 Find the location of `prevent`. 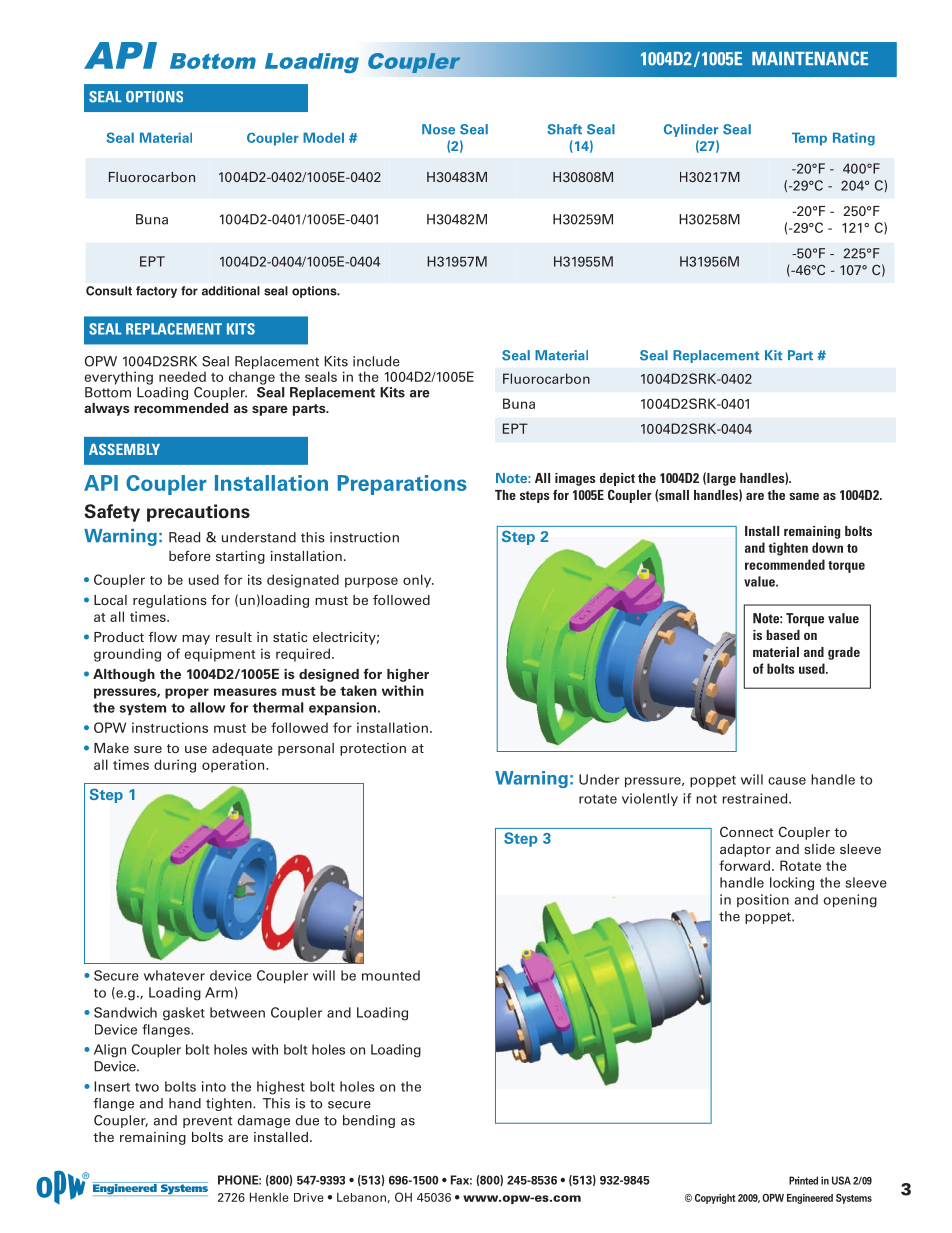

prevent is located at coordinates (207, 1122).
